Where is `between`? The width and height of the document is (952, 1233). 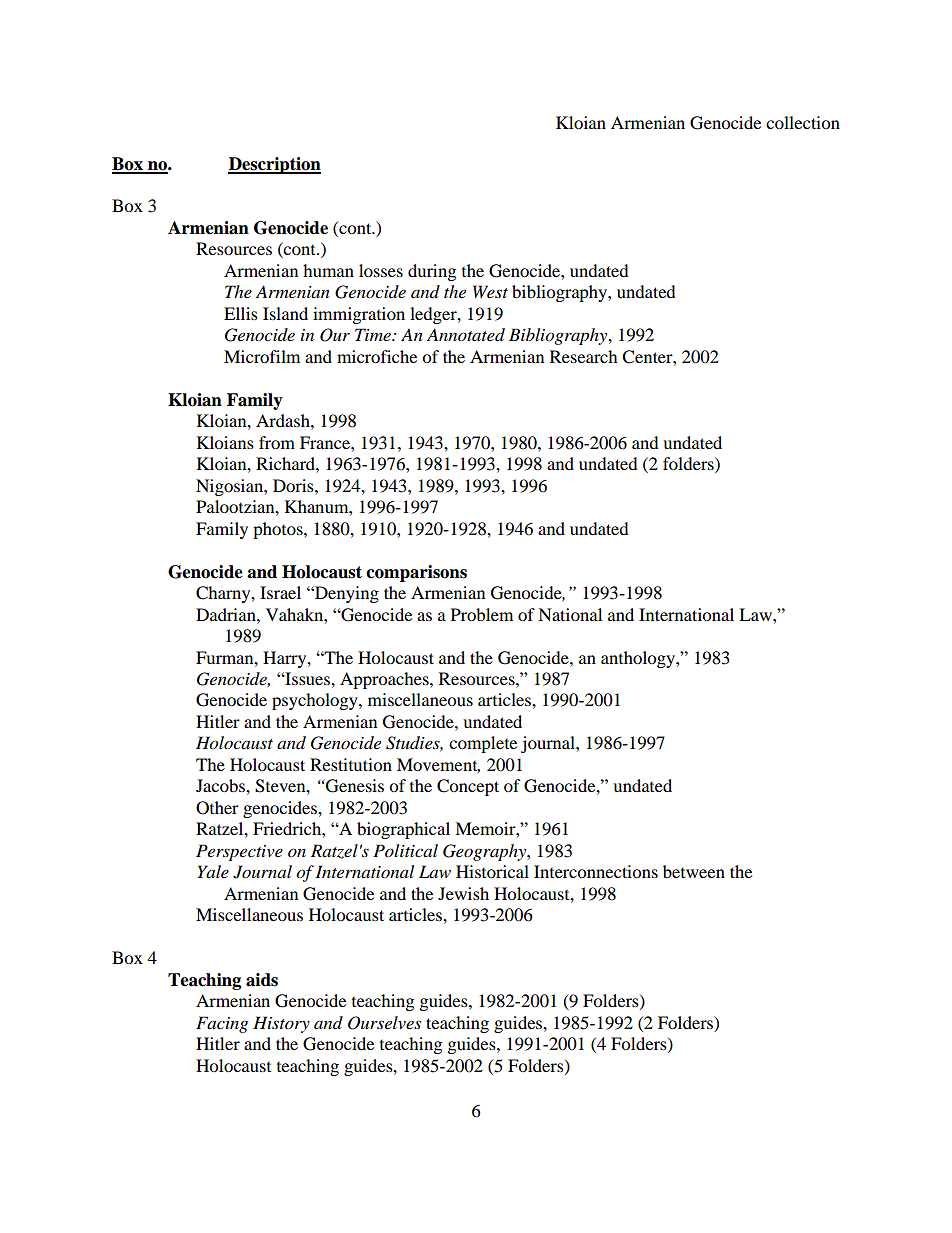 between is located at coordinates (694, 871).
